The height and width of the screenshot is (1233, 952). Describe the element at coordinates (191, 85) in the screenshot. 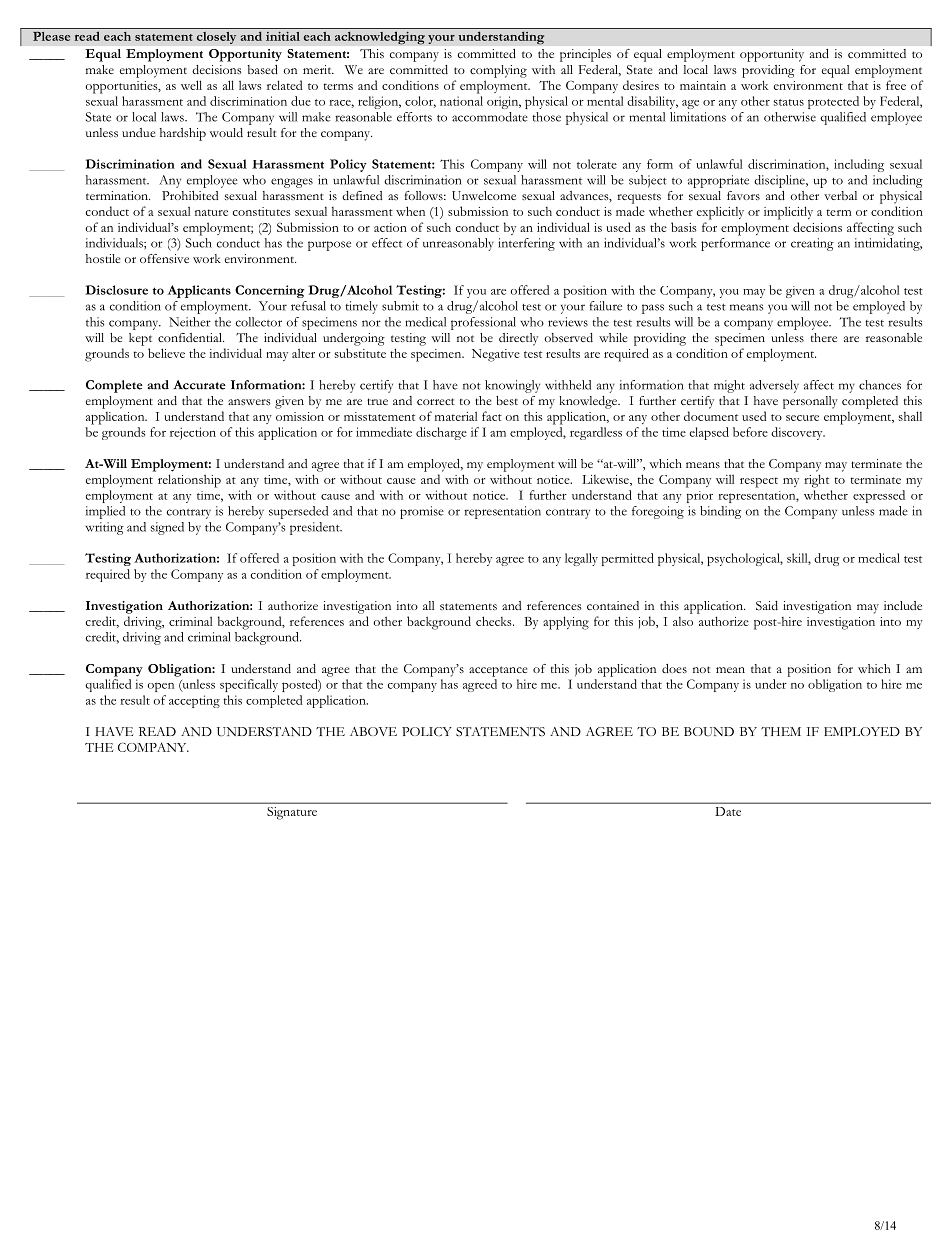

I see `well` at that location.
